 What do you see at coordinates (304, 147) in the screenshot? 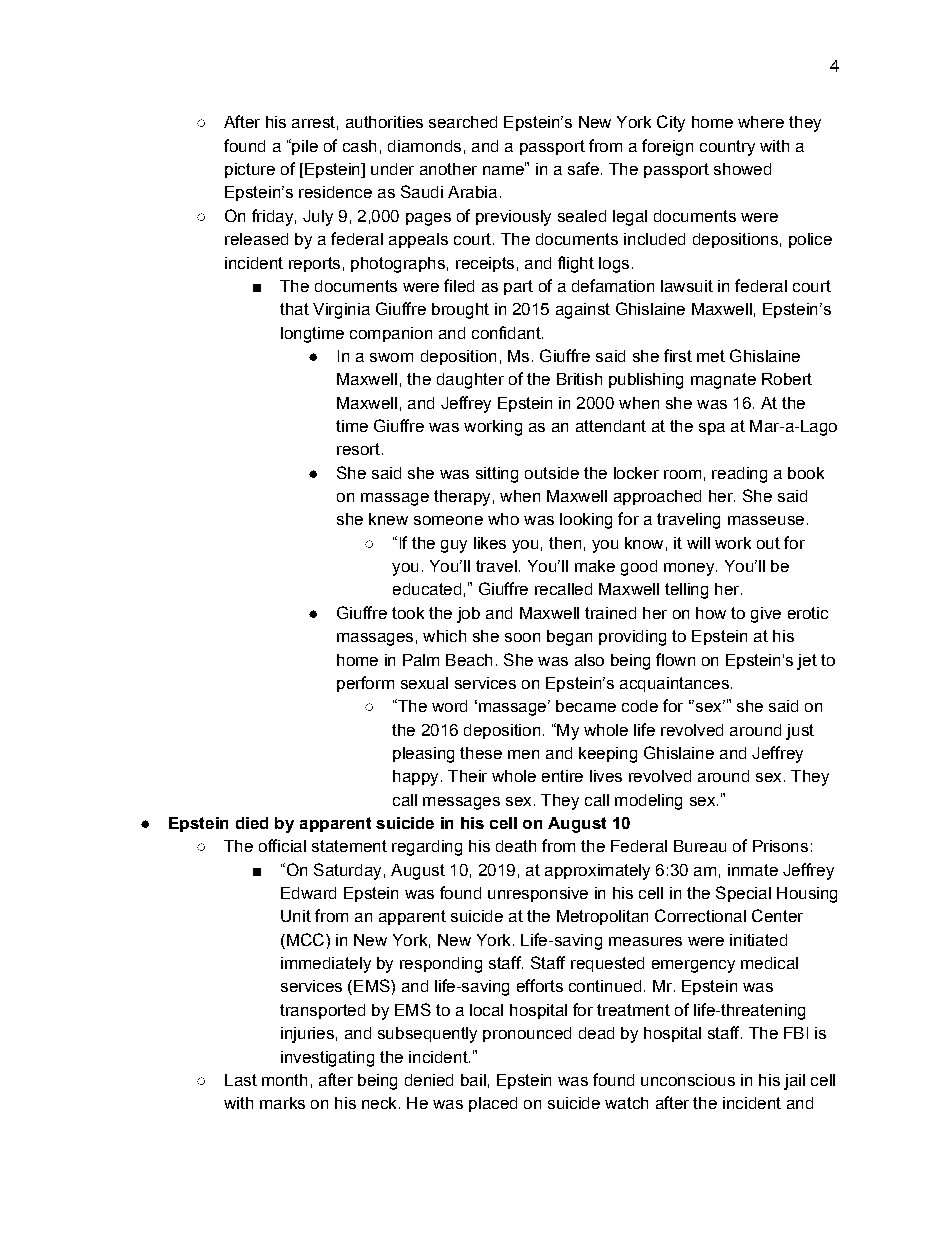
I see `pile` at bounding box center [304, 147].
